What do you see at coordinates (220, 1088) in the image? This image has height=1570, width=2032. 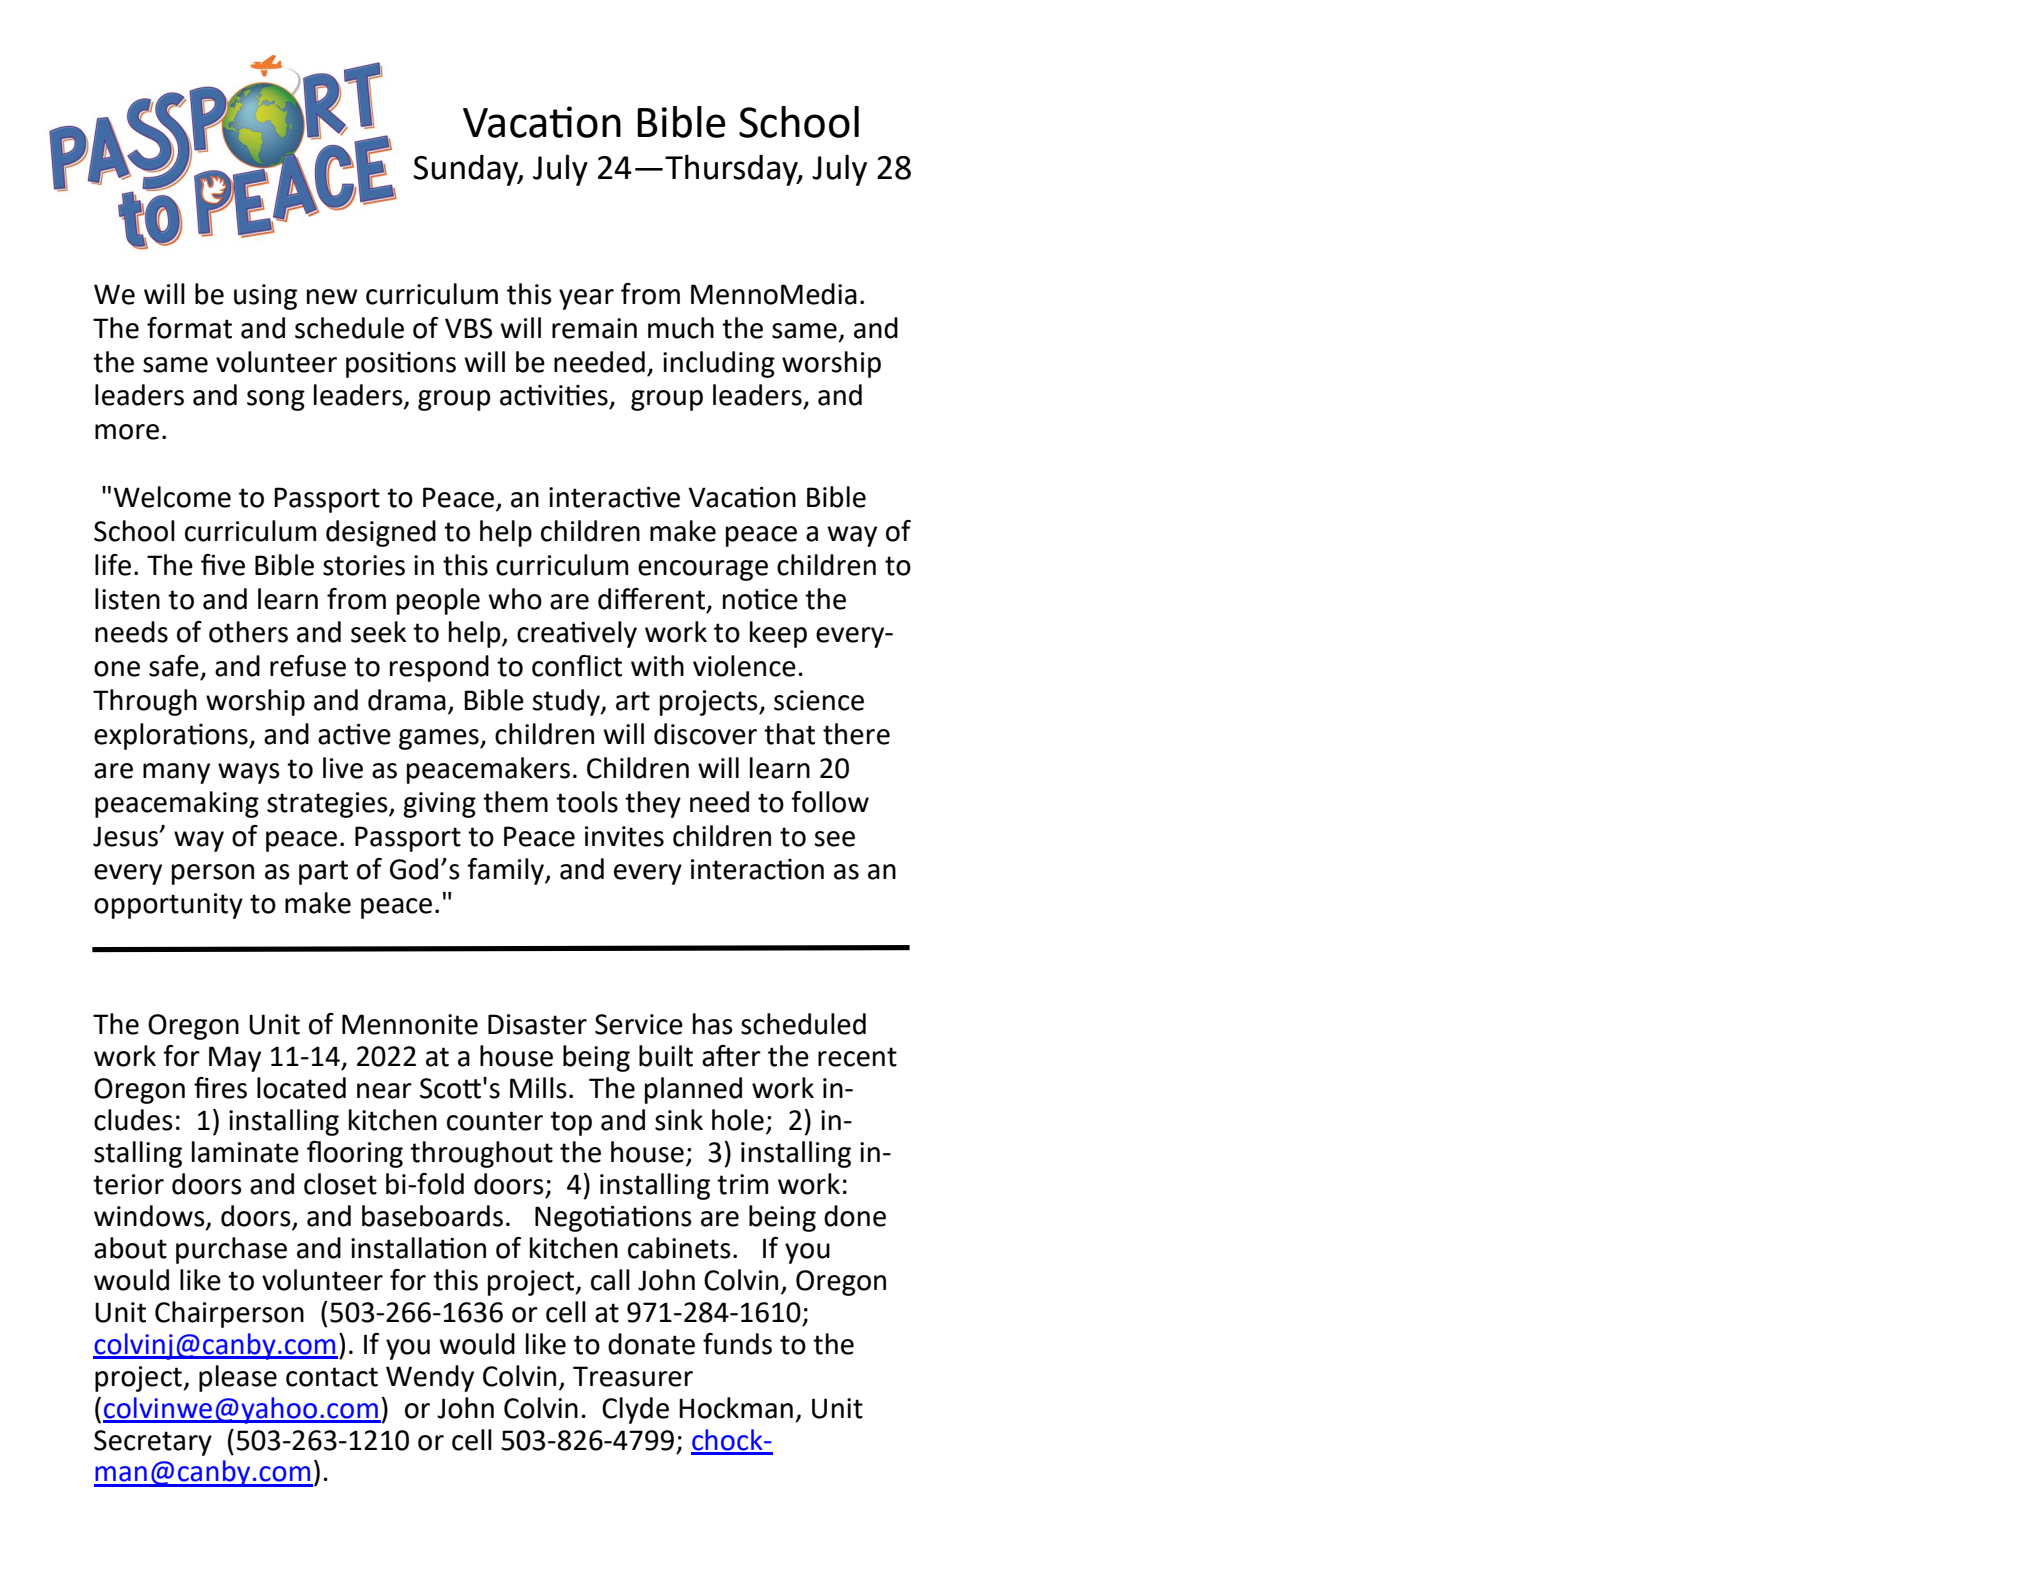 I see `fires` at bounding box center [220, 1088].
